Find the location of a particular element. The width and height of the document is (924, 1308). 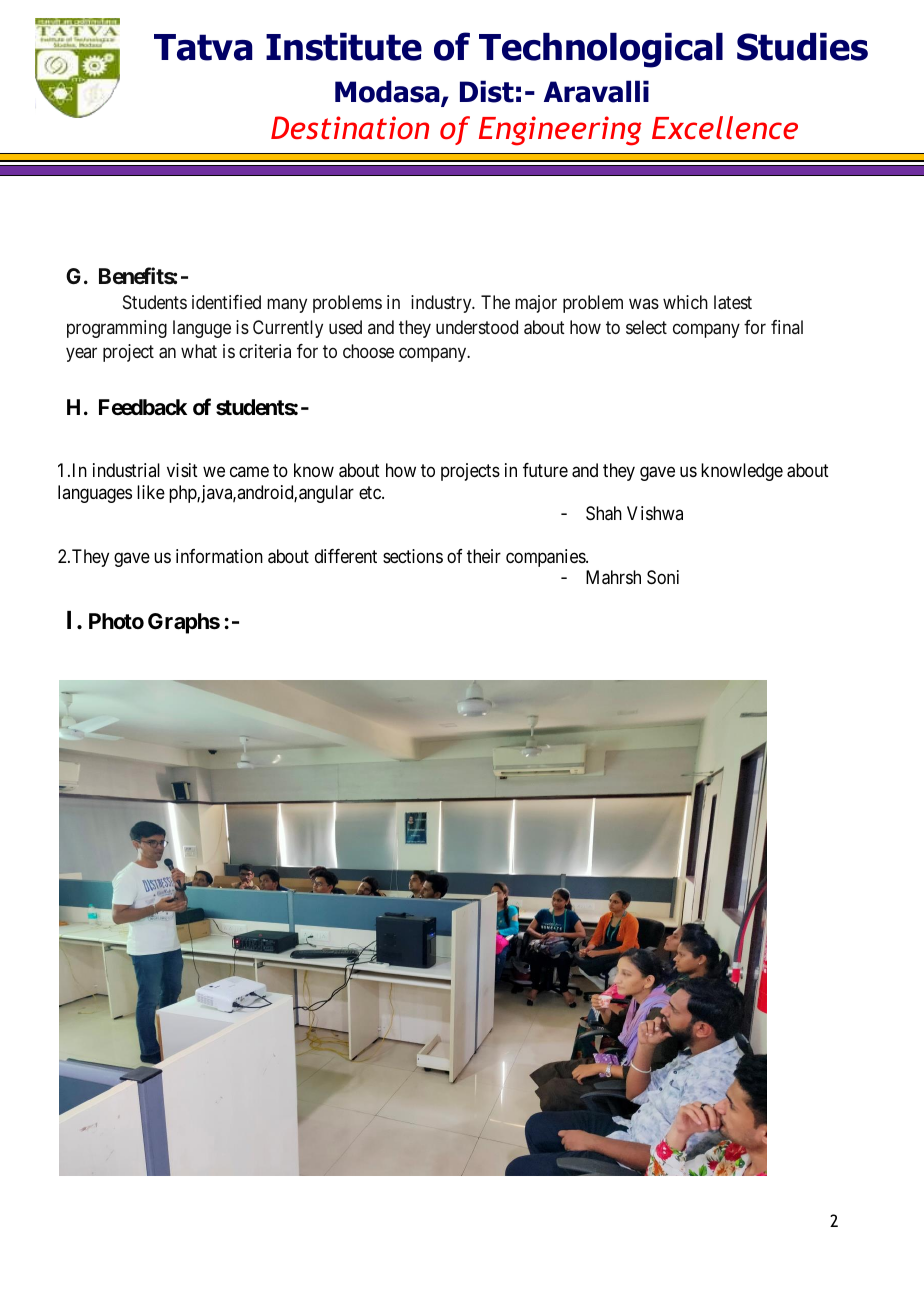

Studies is located at coordinates (802, 47).
